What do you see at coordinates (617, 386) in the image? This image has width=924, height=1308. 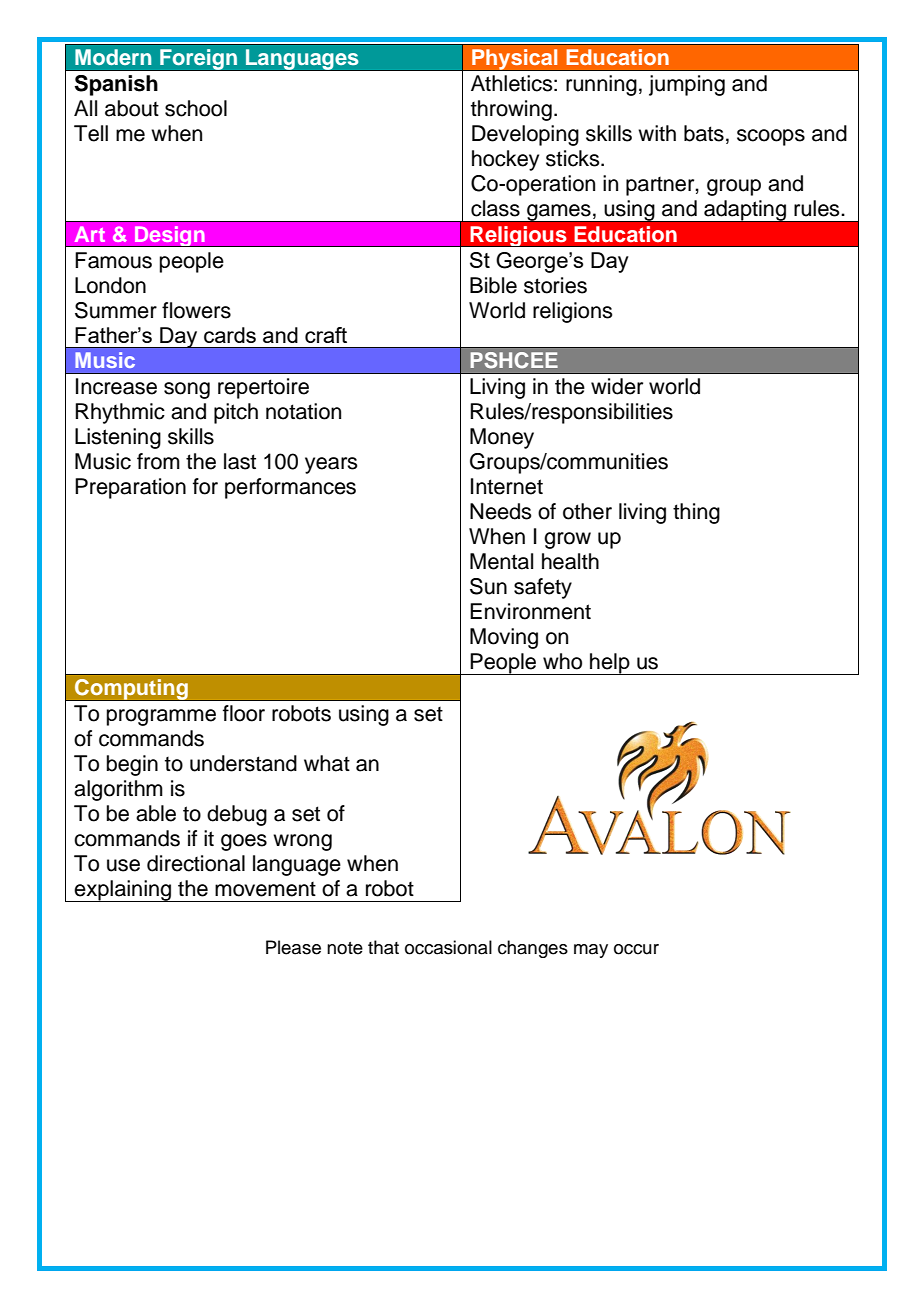 I see `wider` at bounding box center [617, 386].
